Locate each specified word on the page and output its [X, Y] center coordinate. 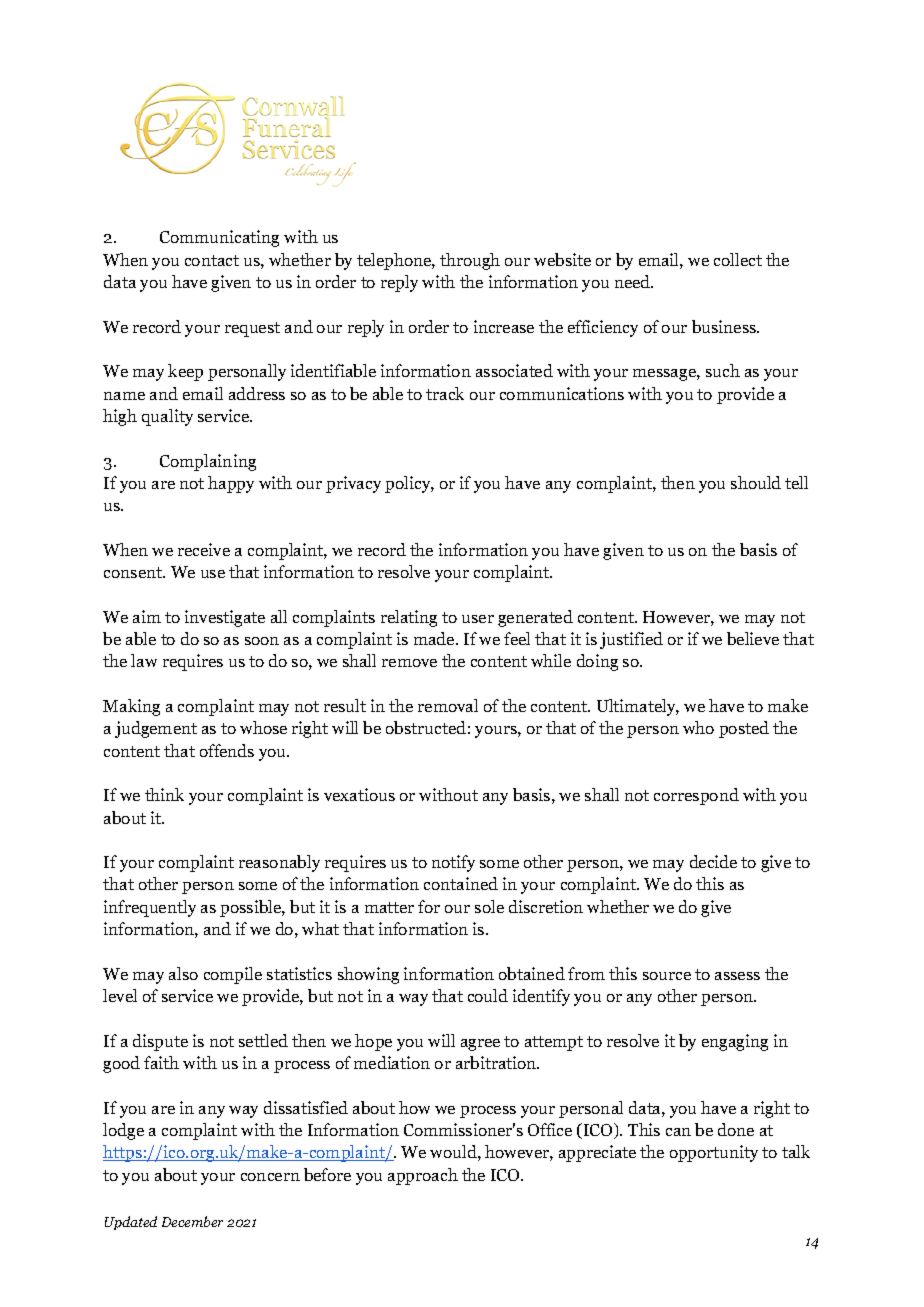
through [470, 261]
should [756, 482]
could [488, 995]
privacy [353, 484]
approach [423, 1176]
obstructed [426, 727]
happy [231, 484]
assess [737, 976]
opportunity [714, 1153]
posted [744, 729]
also [183, 973]
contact [212, 260]
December [192, 1221]
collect [738, 259]
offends [227, 750]
